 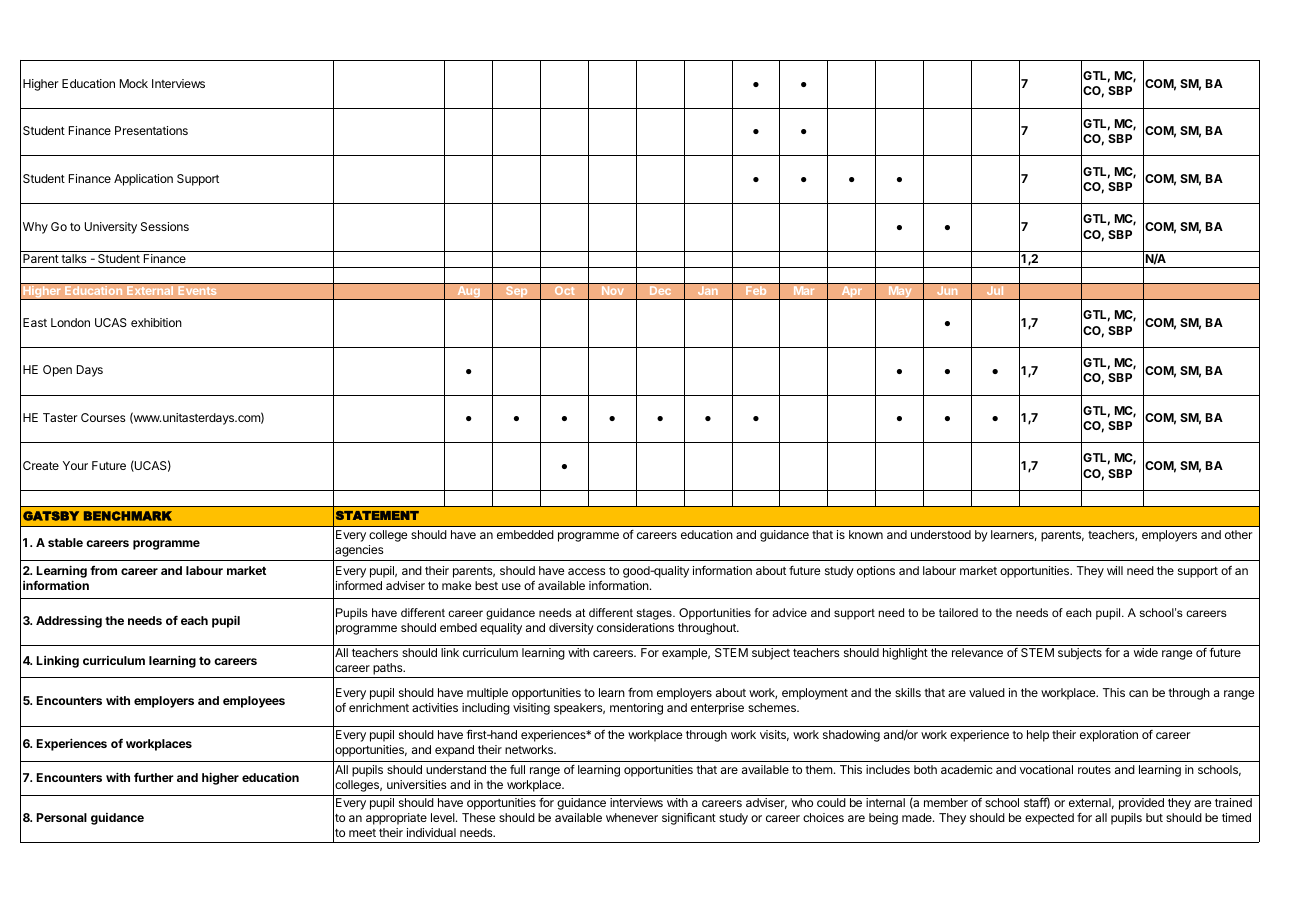 What do you see at coordinates (134, 83) in the image?
I see `Mock` at bounding box center [134, 83].
